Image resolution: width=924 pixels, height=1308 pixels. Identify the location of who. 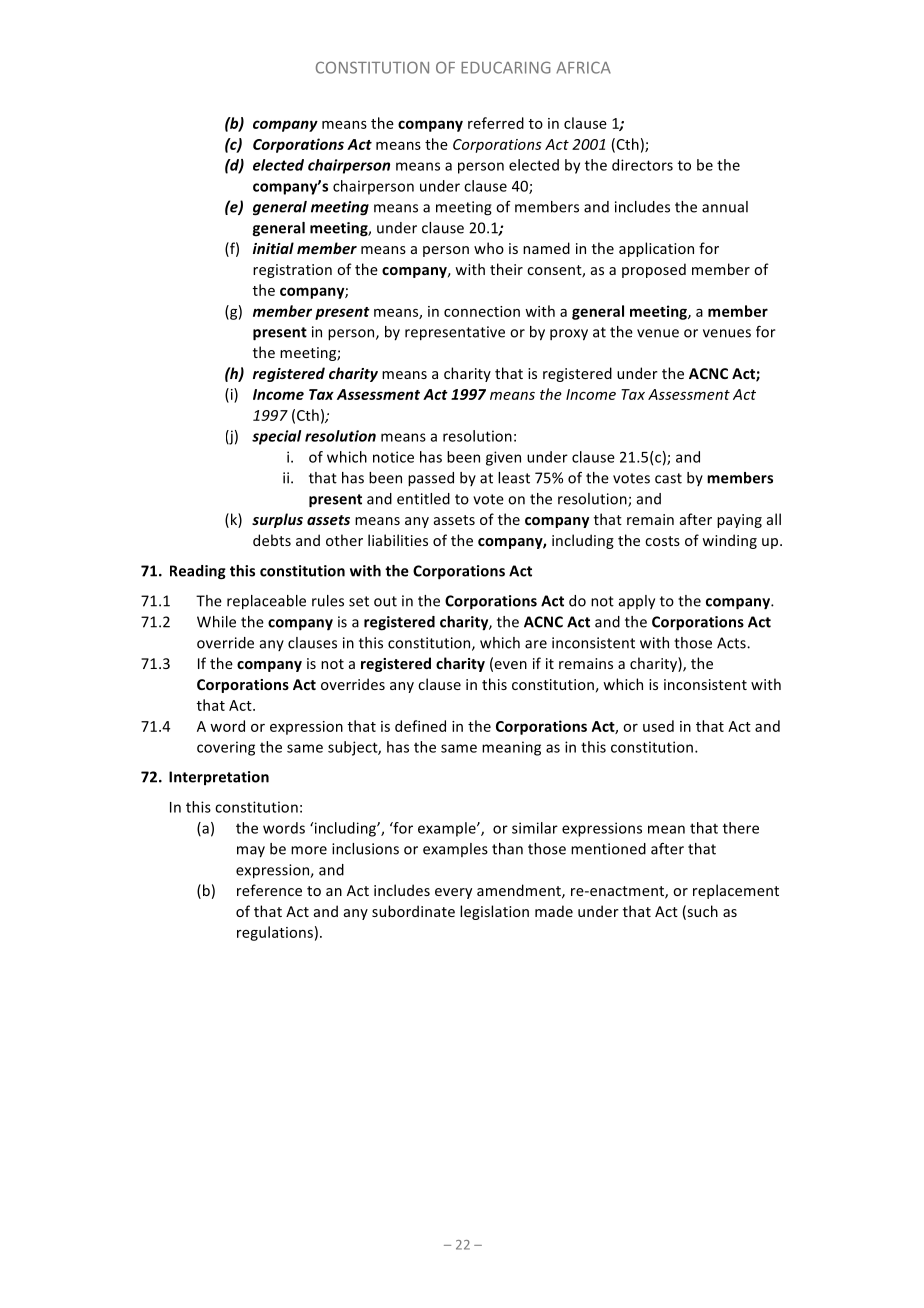
(489, 248).
